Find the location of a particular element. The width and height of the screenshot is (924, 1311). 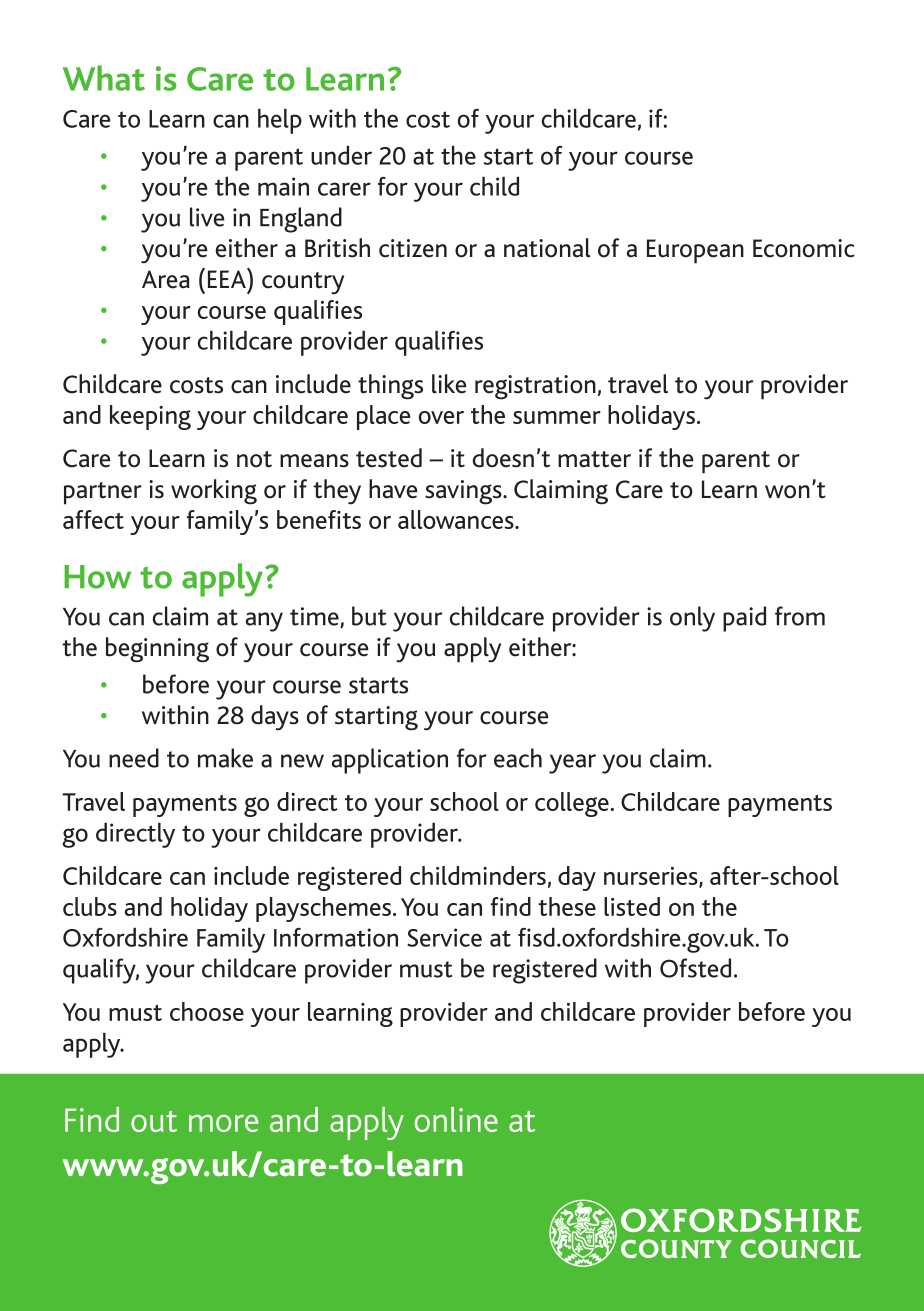

need is located at coordinates (134, 758).
